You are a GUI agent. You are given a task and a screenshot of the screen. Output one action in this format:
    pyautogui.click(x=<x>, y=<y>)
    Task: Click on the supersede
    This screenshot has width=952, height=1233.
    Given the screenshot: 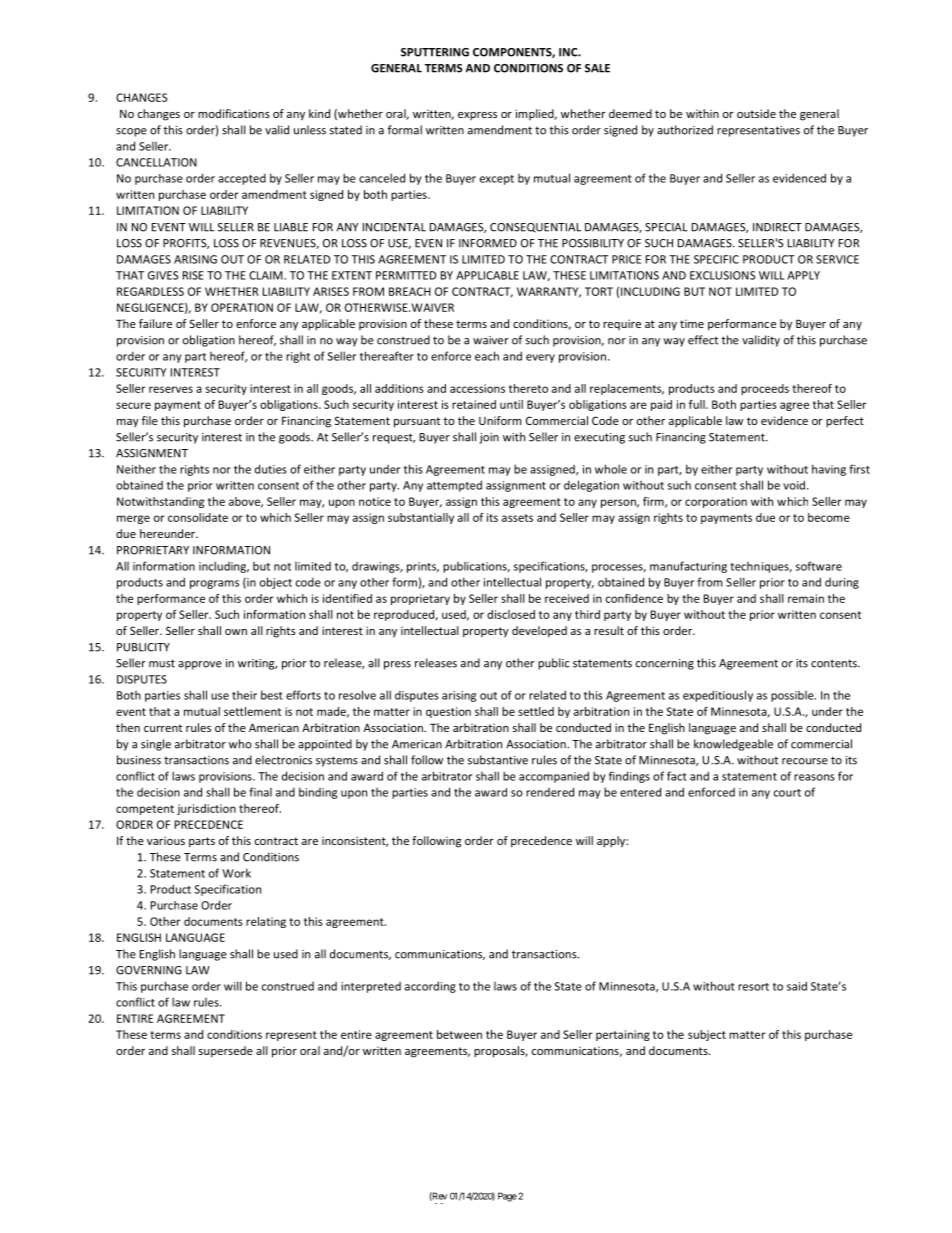 What is the action you would take?
    pyautogui.click(x=226, y=1052)
